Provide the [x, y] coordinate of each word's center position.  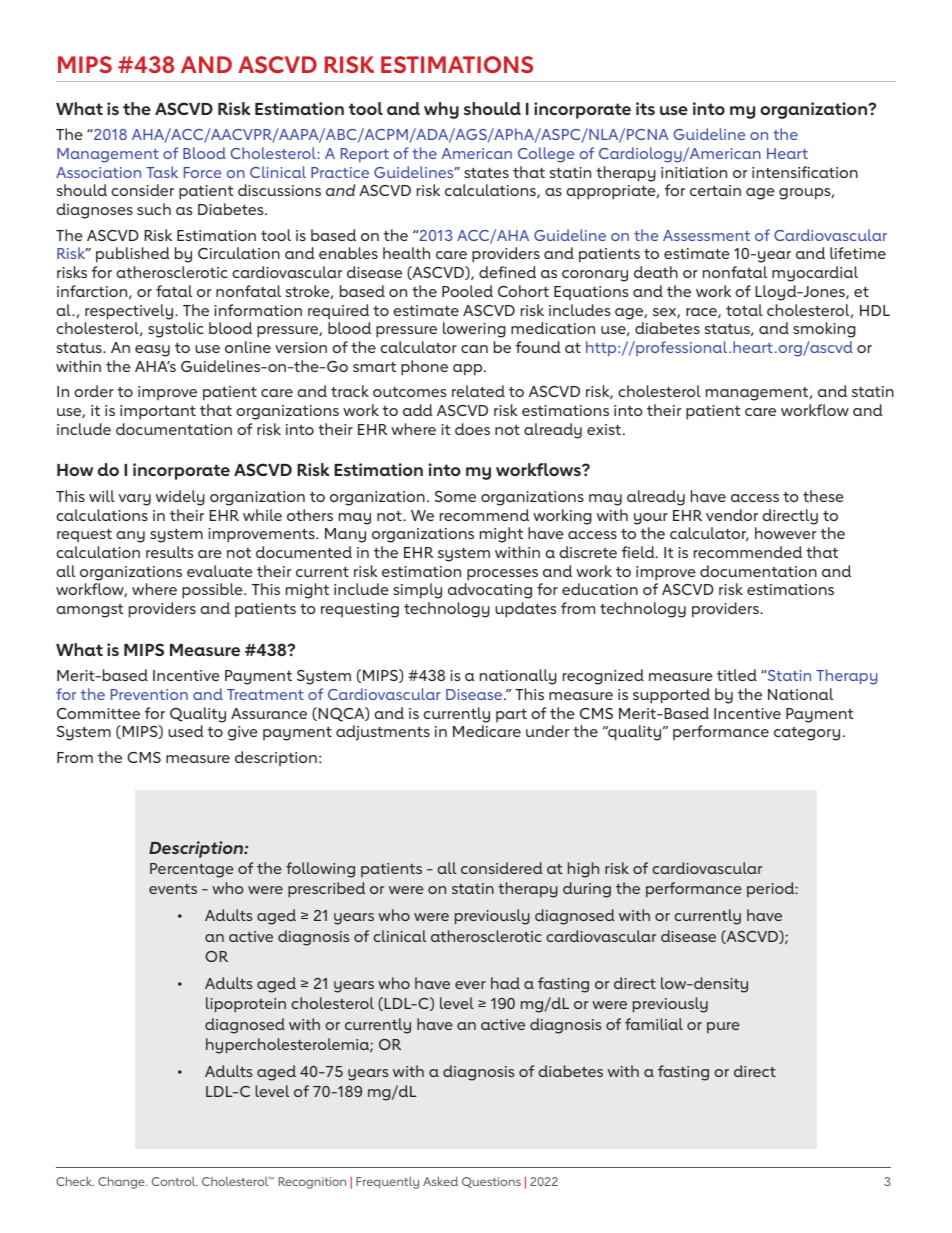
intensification [805, 172]
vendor [732, 515]
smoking [824, 330]
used [186, 731]
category [807, 734]
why [441, 110]
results [169, 552]
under [547, 731]
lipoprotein [246, 1005]
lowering [474, 330]
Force [202, 172]
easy [152, 351]
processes [502, 575]
